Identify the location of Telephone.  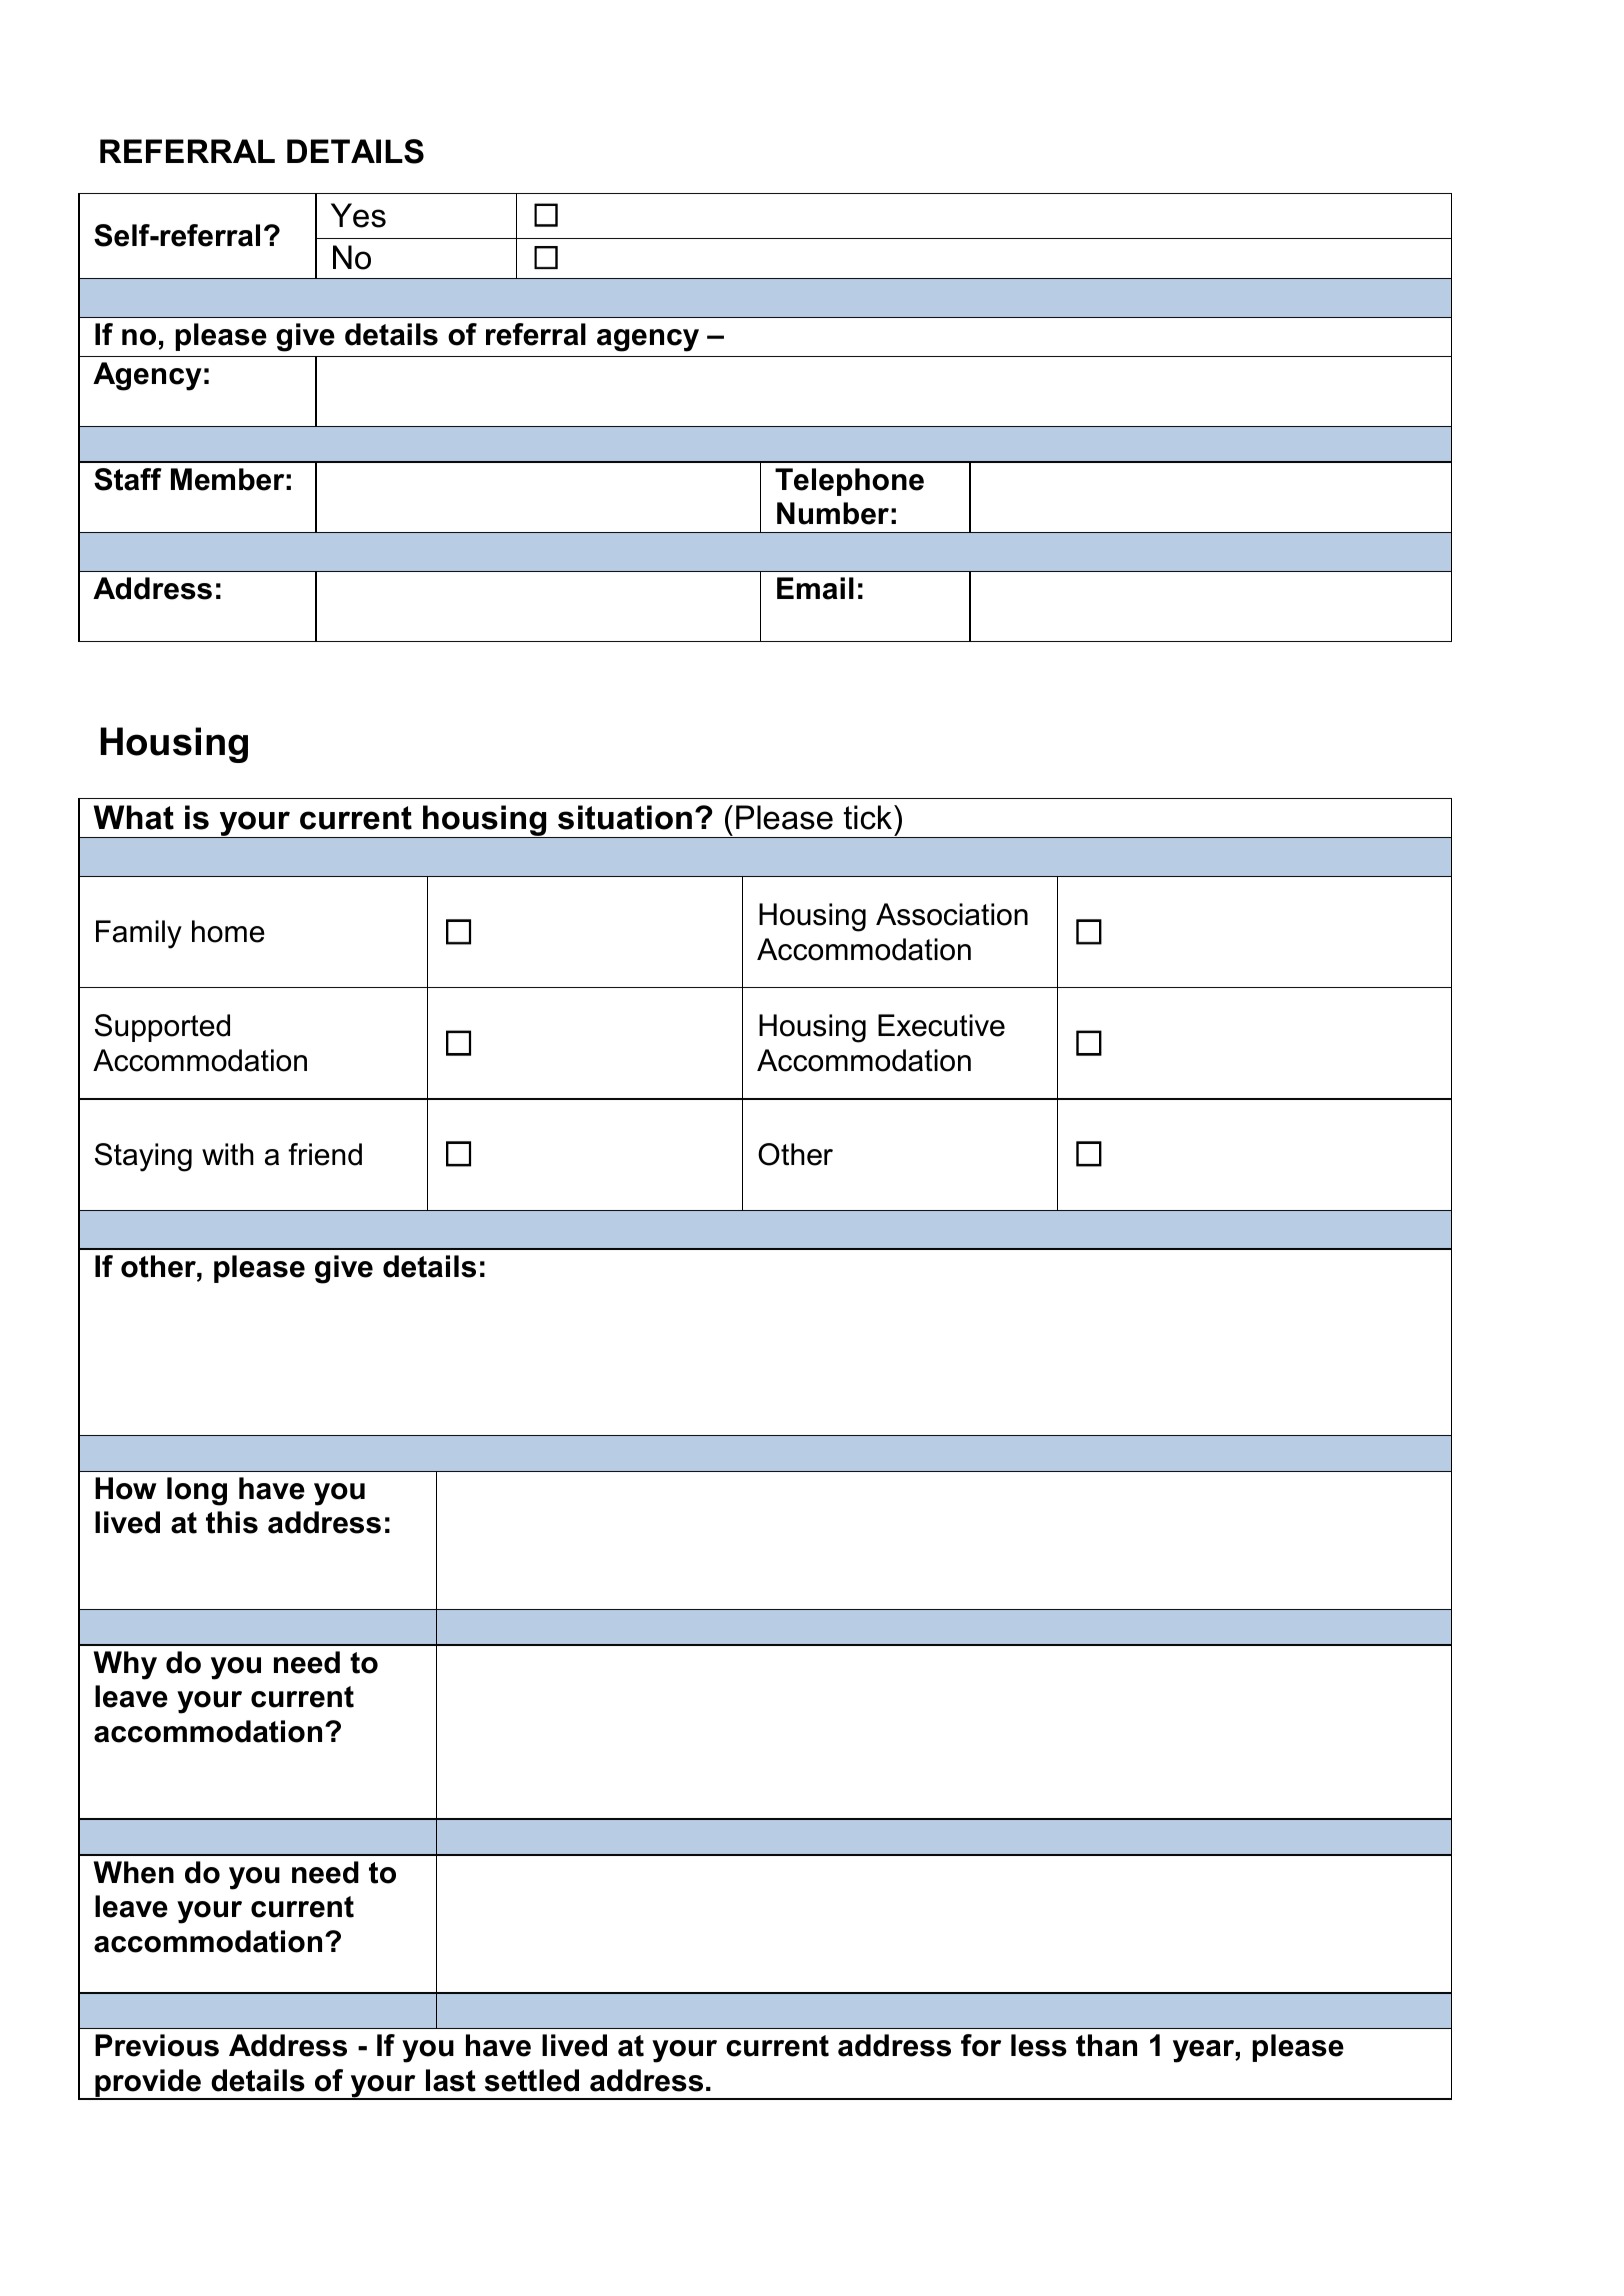
(849, 482).
